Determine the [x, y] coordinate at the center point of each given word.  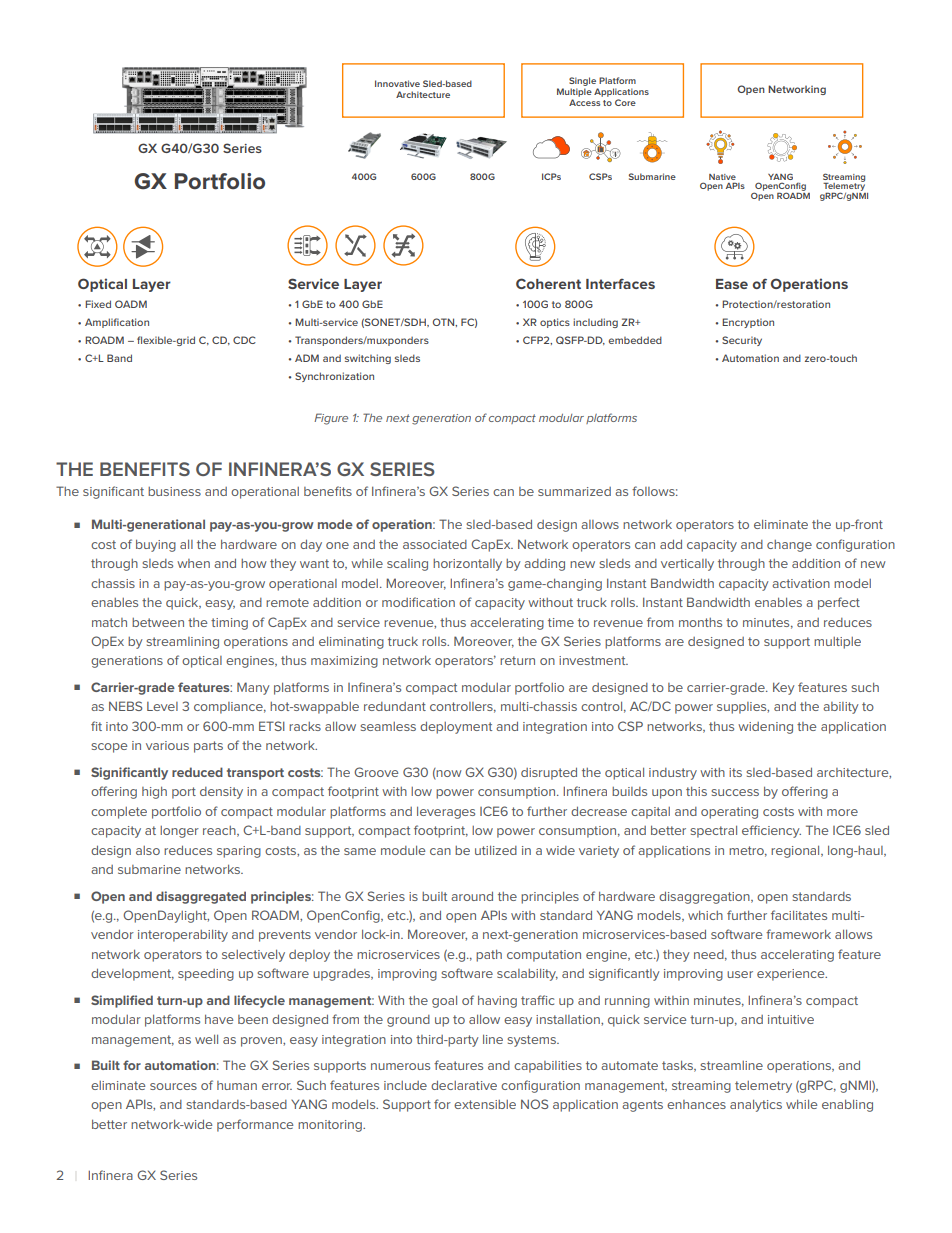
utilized [496, 850]
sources [173, 1086]
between [158, 622]
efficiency [771, 831]
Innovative [397, 83]
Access [584, 102]
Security [742, 341]
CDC [244, 340]
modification [418, 602]
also [148, 850]
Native [722, 177]
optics [555, 323]
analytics [756, 1105]
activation [801, 583]
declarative [464, 1085]
